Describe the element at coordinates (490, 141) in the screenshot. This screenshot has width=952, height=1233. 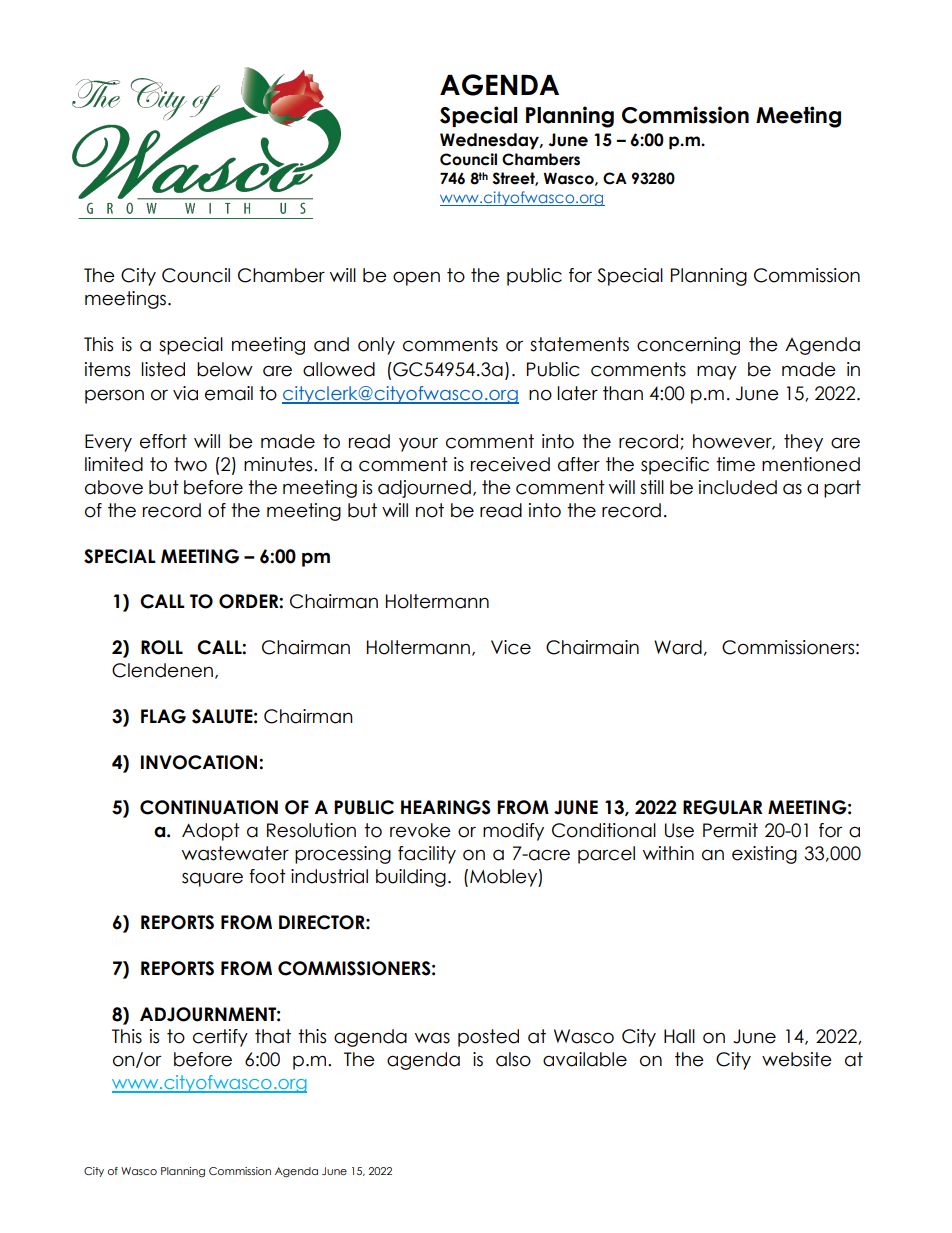
I see `Wednesday` at that location.
